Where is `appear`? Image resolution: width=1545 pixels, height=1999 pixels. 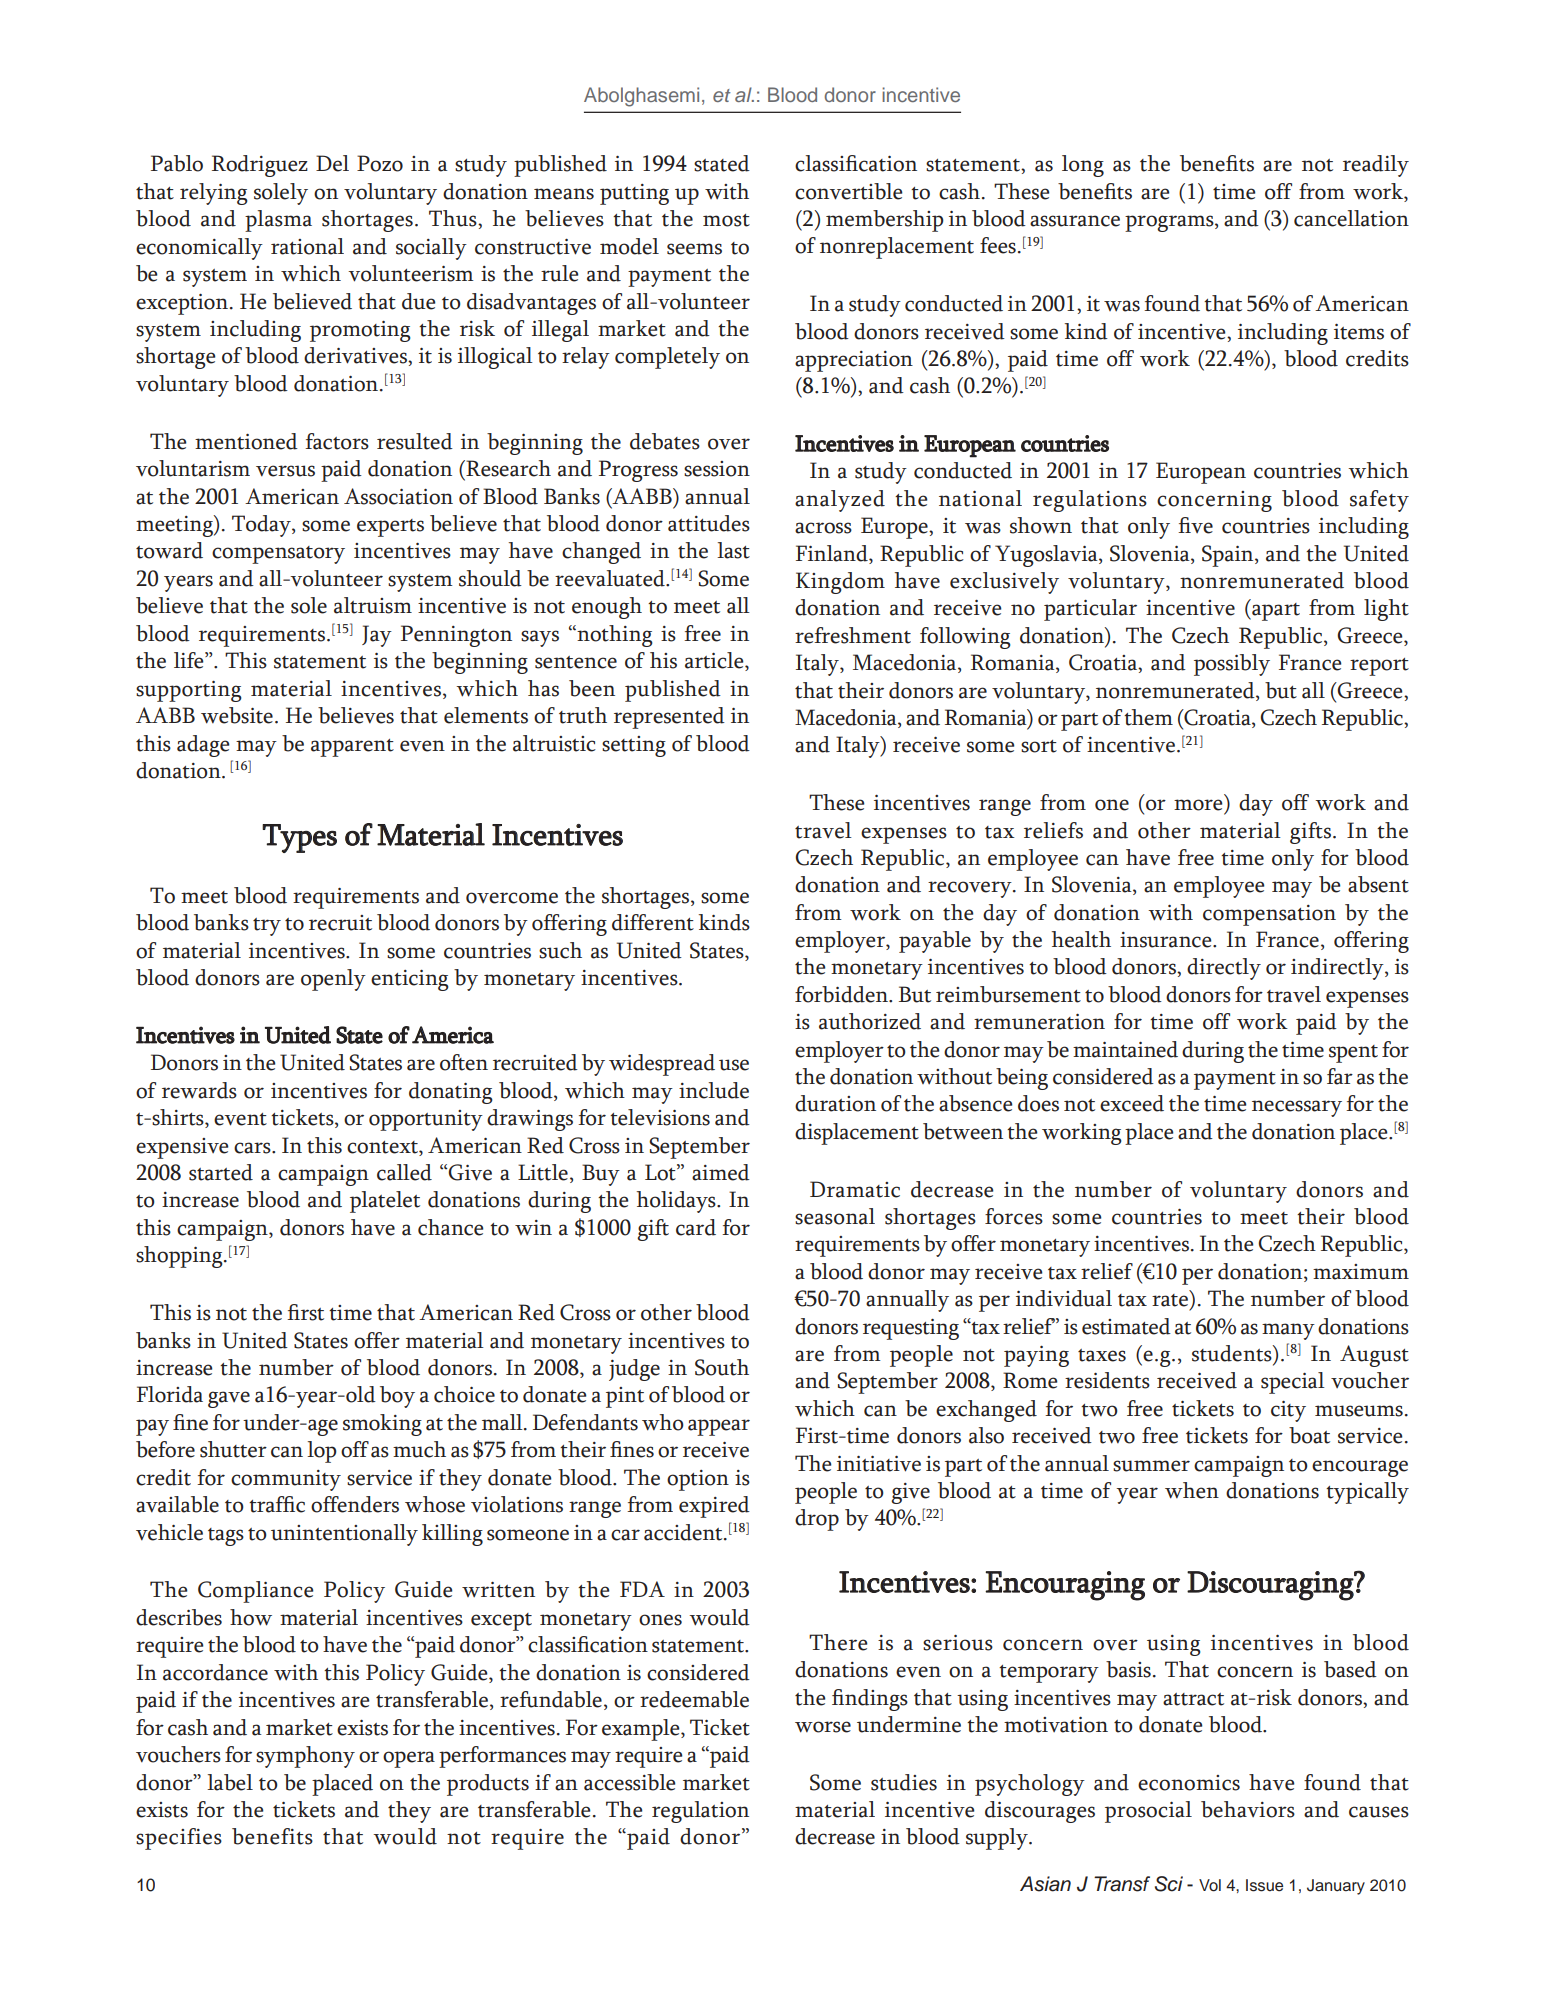
appear is located at coordinates (719, 1427).
